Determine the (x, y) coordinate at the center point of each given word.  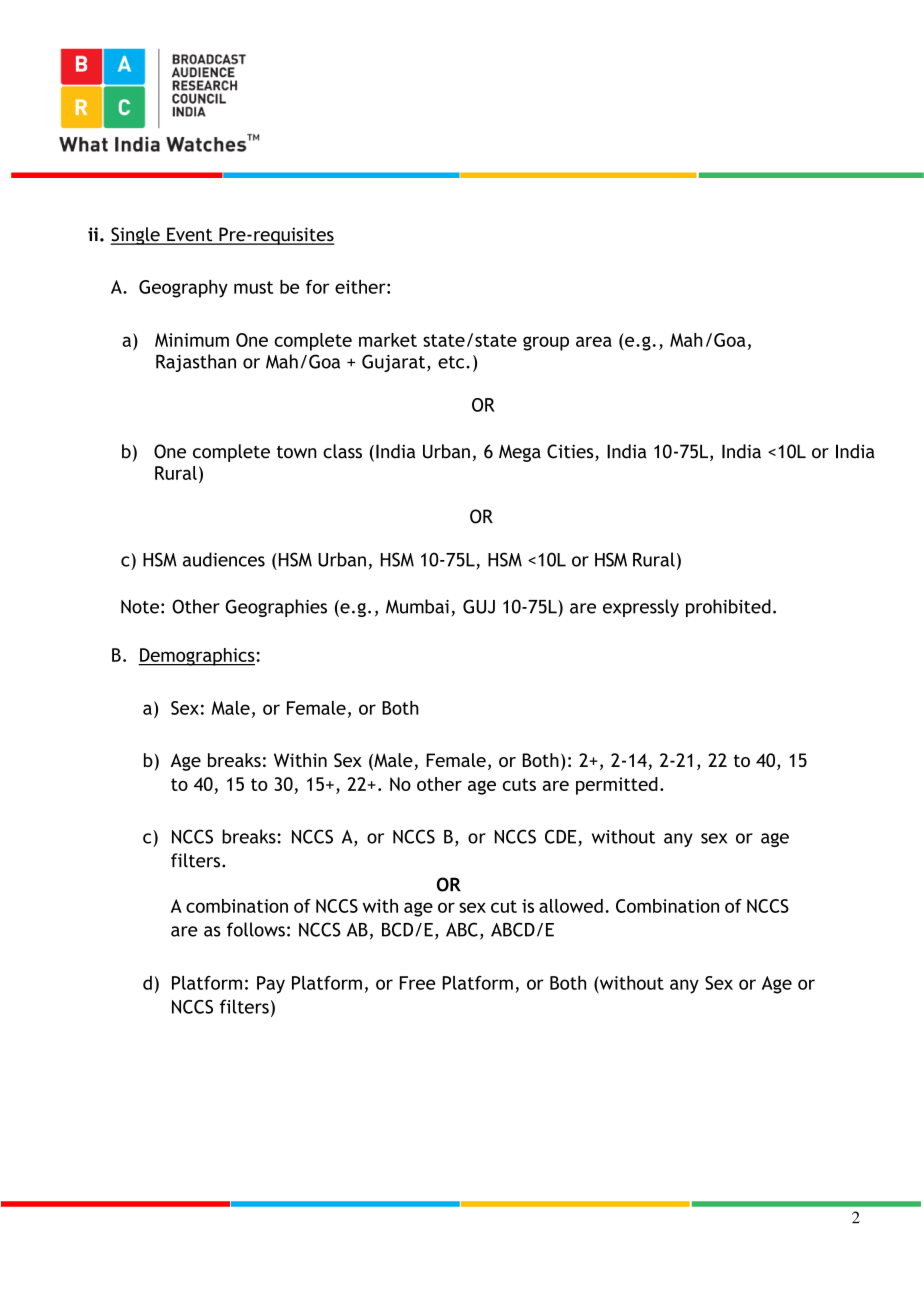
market (388, 340)
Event (190, 235)
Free (417, 983)
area (594, 341)
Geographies (276, 608)
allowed (571, 906)
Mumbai (417, 606)
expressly (641, 608)
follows (256, 929)
